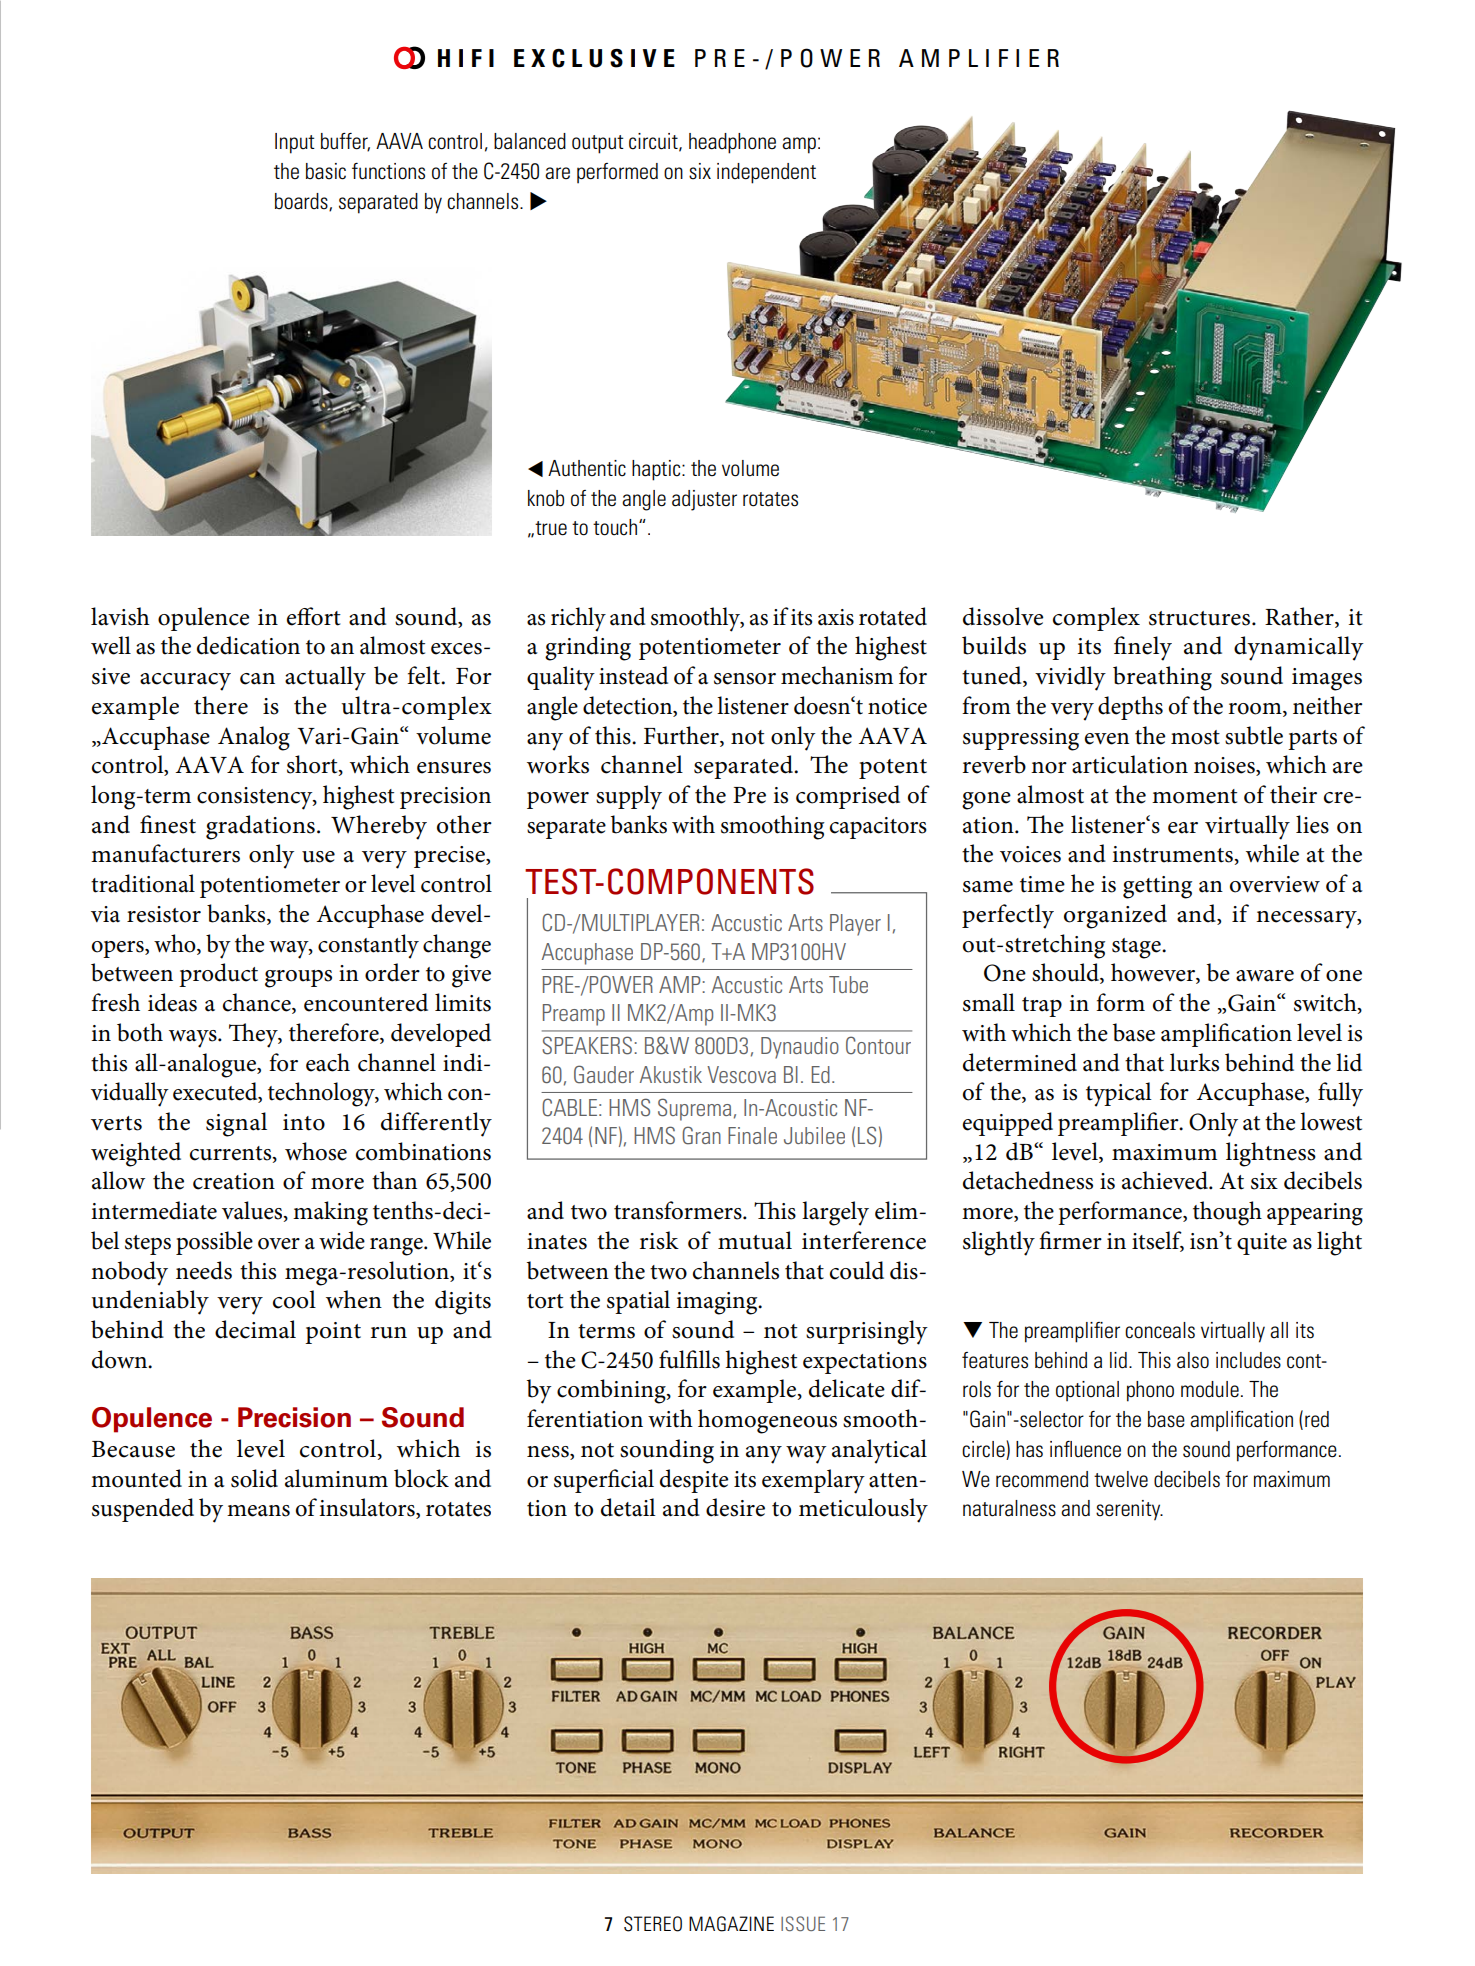 The width and height of the image is (1475, 1966). I want to click on independent, so click(766, 173).
